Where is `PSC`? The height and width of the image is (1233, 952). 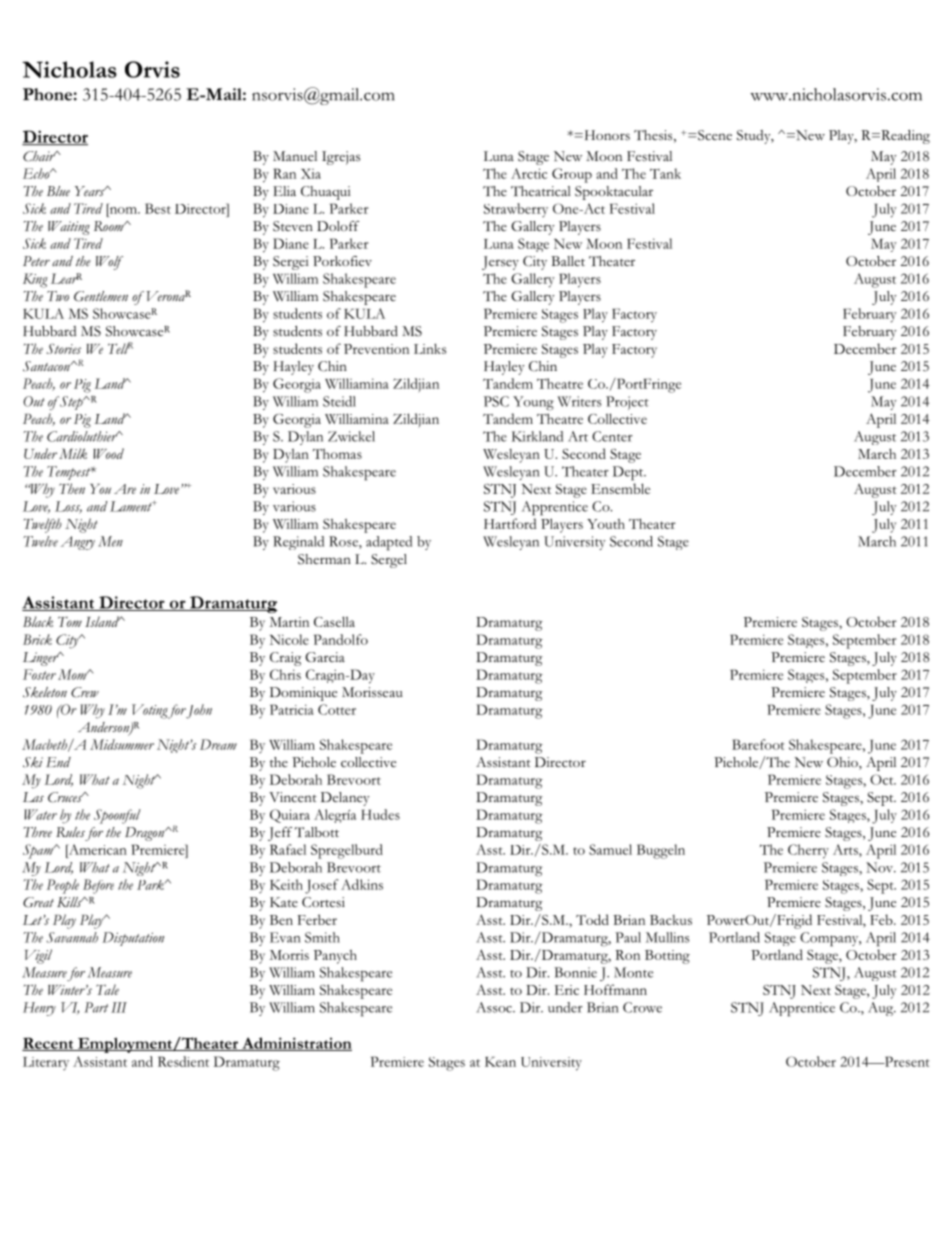 PSC is located at coordinates (496, 401).
